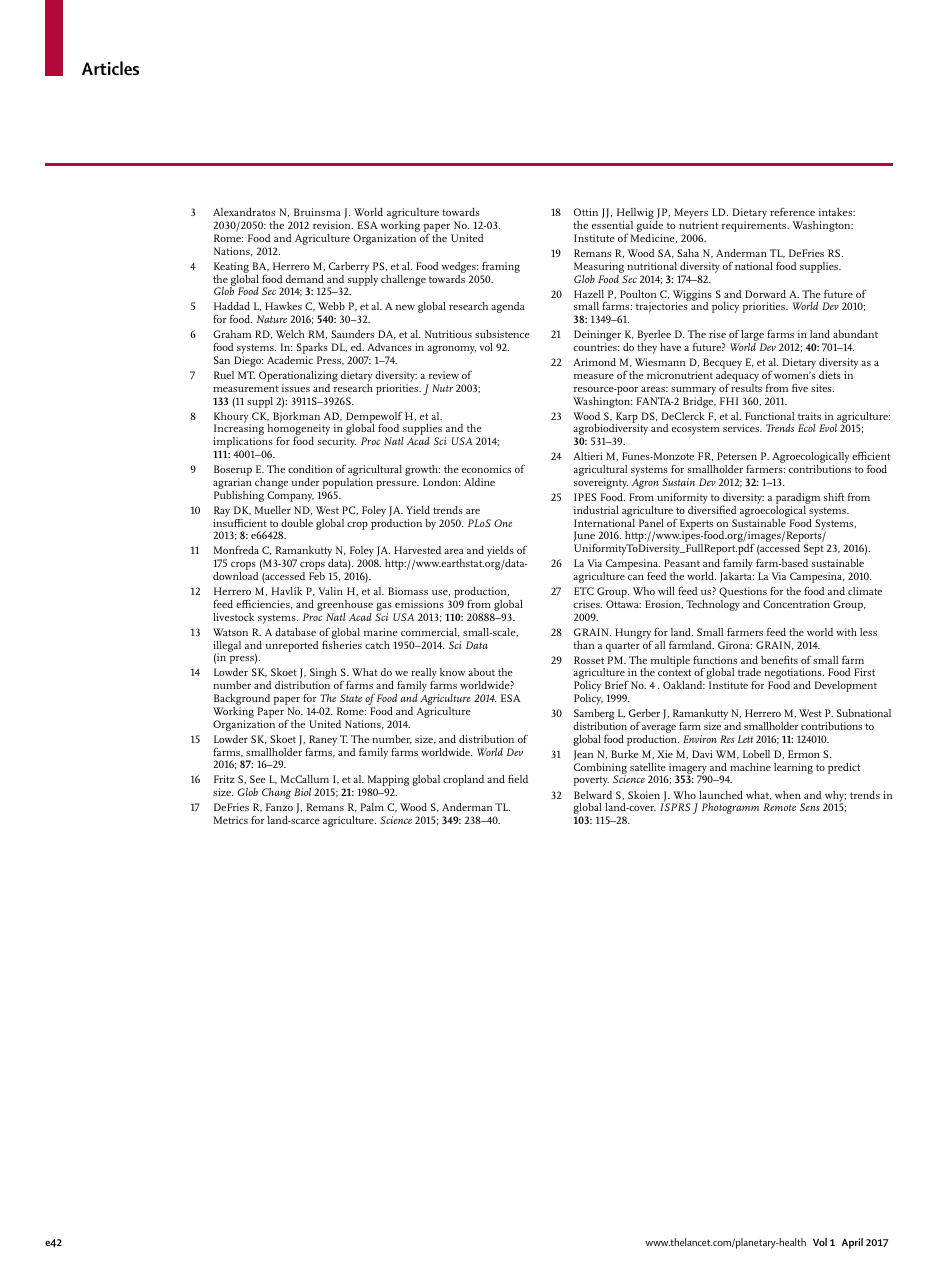  Describe the element at coordinates (110, 68) in the page. I see `Articles` at that location.
